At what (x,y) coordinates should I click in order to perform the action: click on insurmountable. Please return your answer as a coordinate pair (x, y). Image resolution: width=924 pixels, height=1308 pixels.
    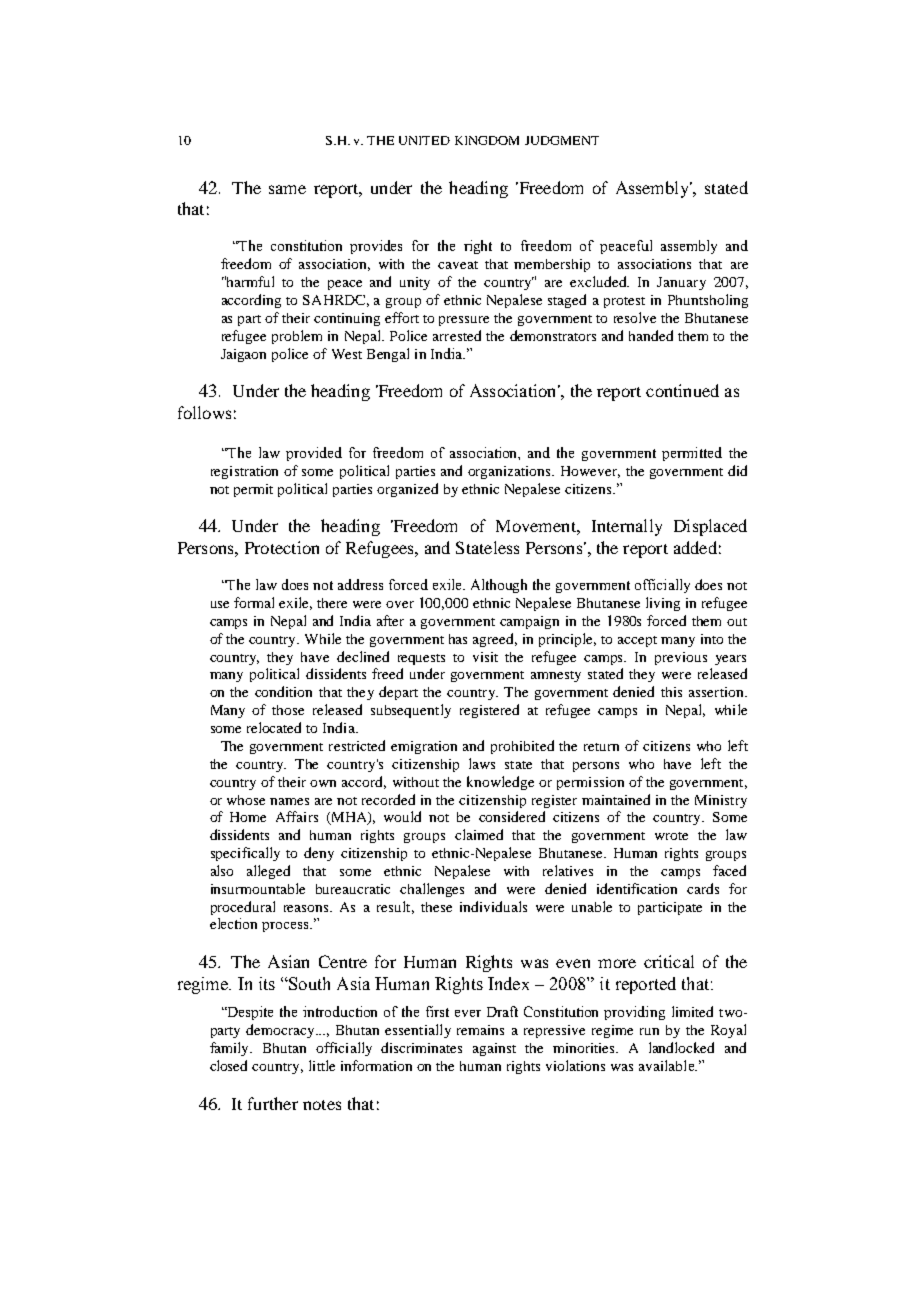
    Looking at the image, I should click on (258, 888).
